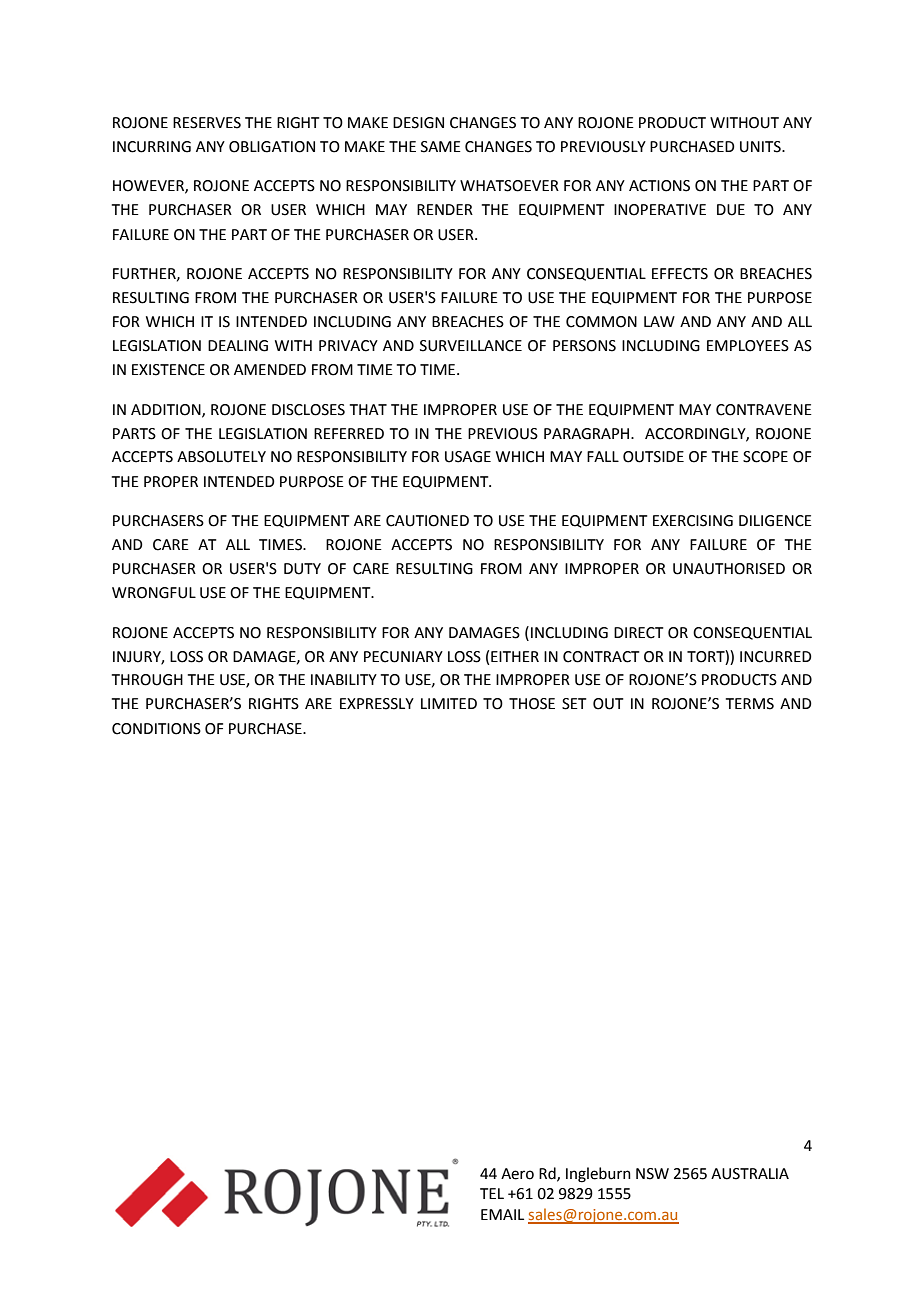 This image has height=1308, width=924. I want to click on LIMITED, so click(449, 703).
